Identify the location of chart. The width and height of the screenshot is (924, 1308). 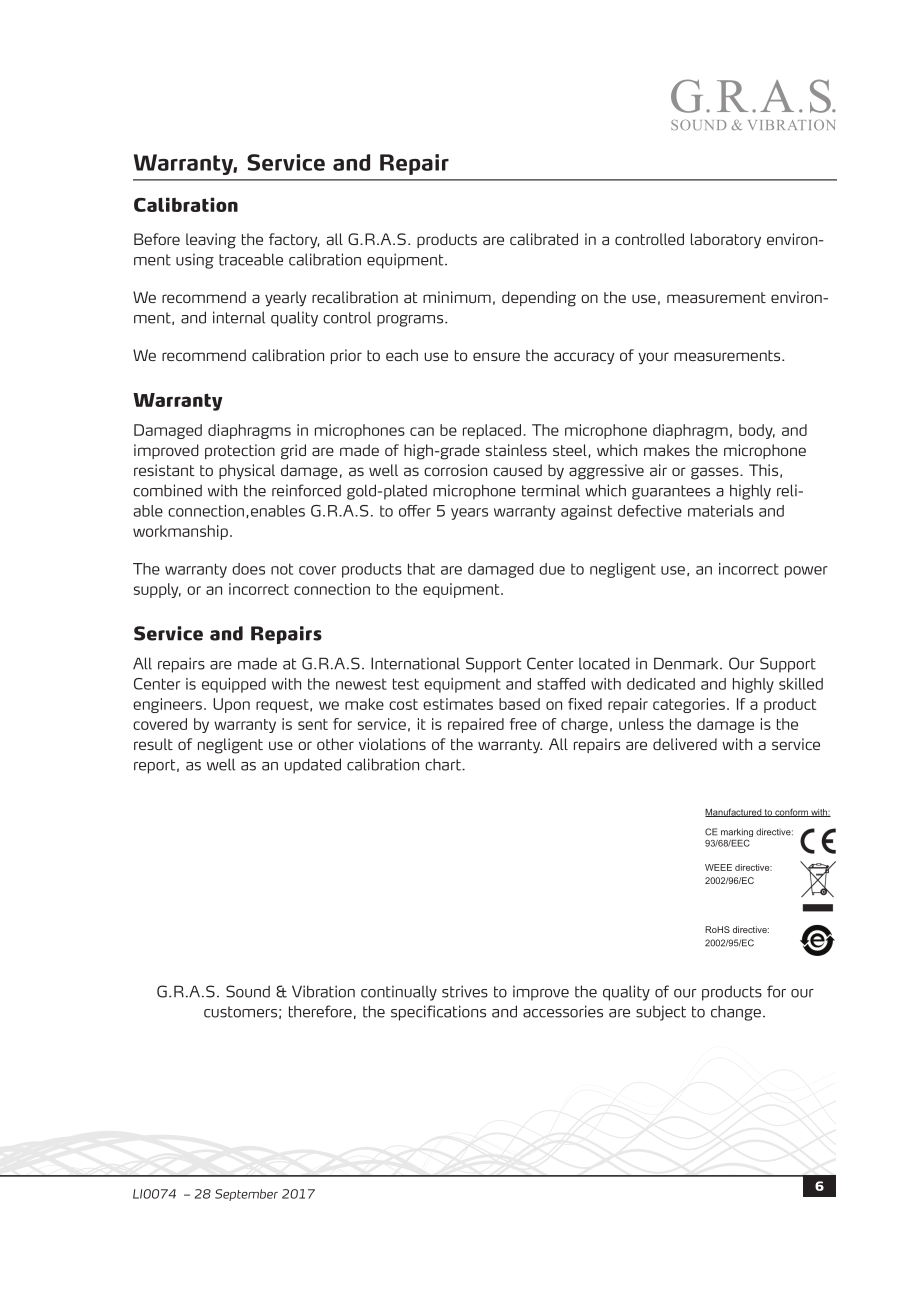
(444, 764).
